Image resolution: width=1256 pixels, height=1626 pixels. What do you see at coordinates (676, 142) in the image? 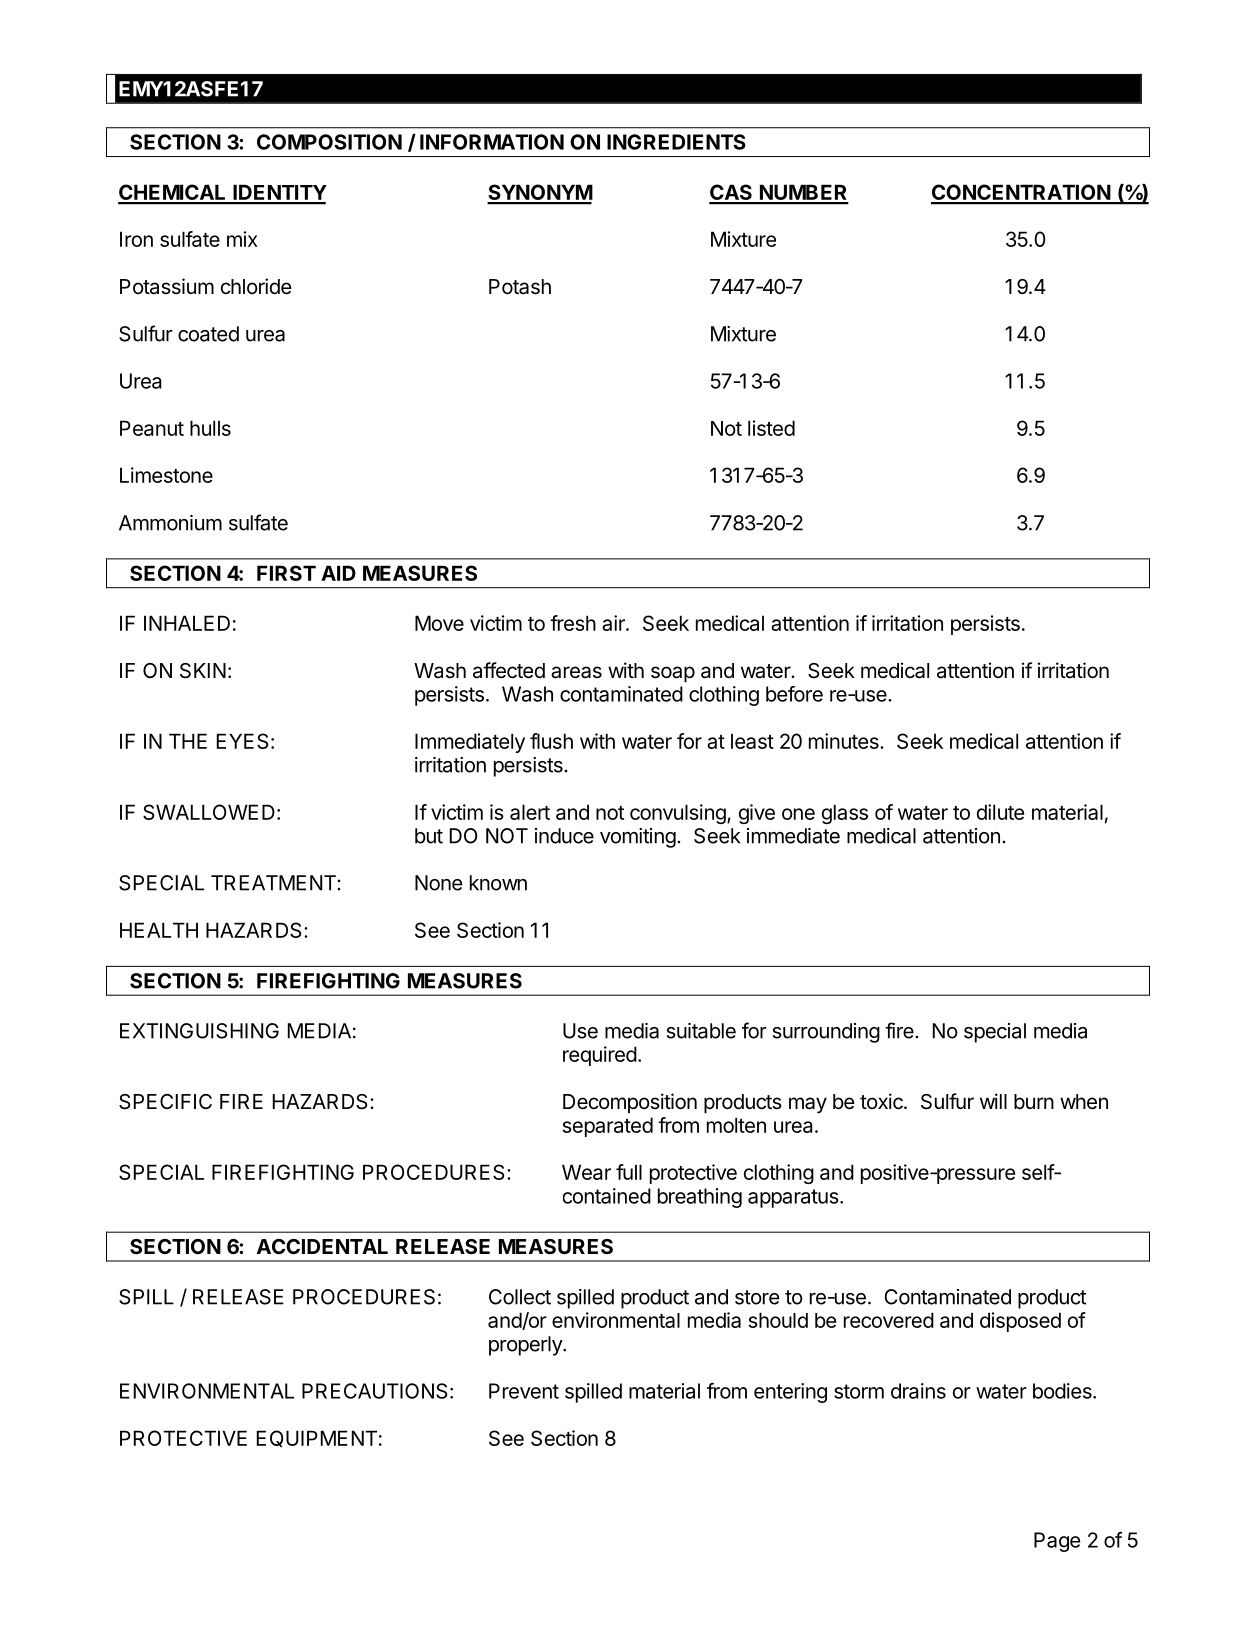
I see `INGREDIENTS` at bounding box center [676, 142].
